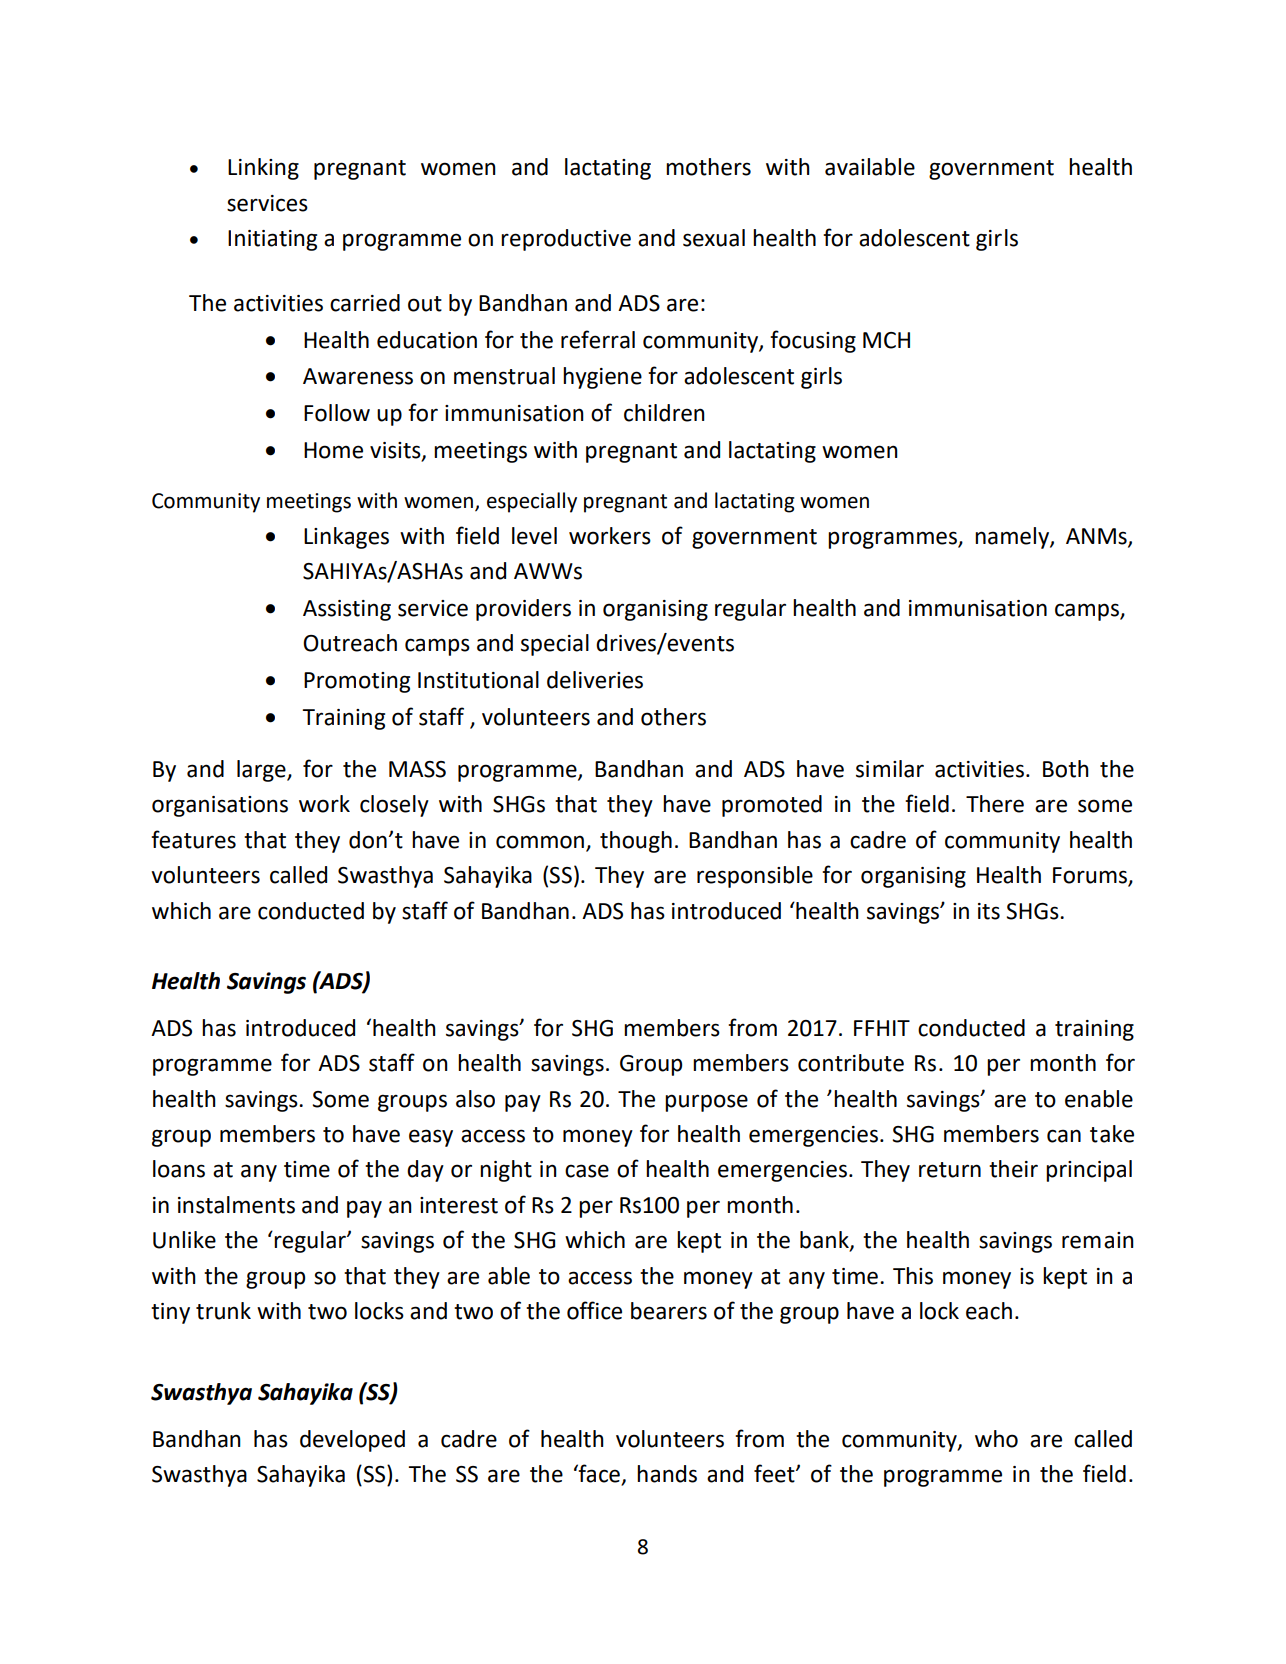  What do you see at coordinates (272, 240) in the screenshot?
I see `Initiating` at bounding box center [272, 240].
